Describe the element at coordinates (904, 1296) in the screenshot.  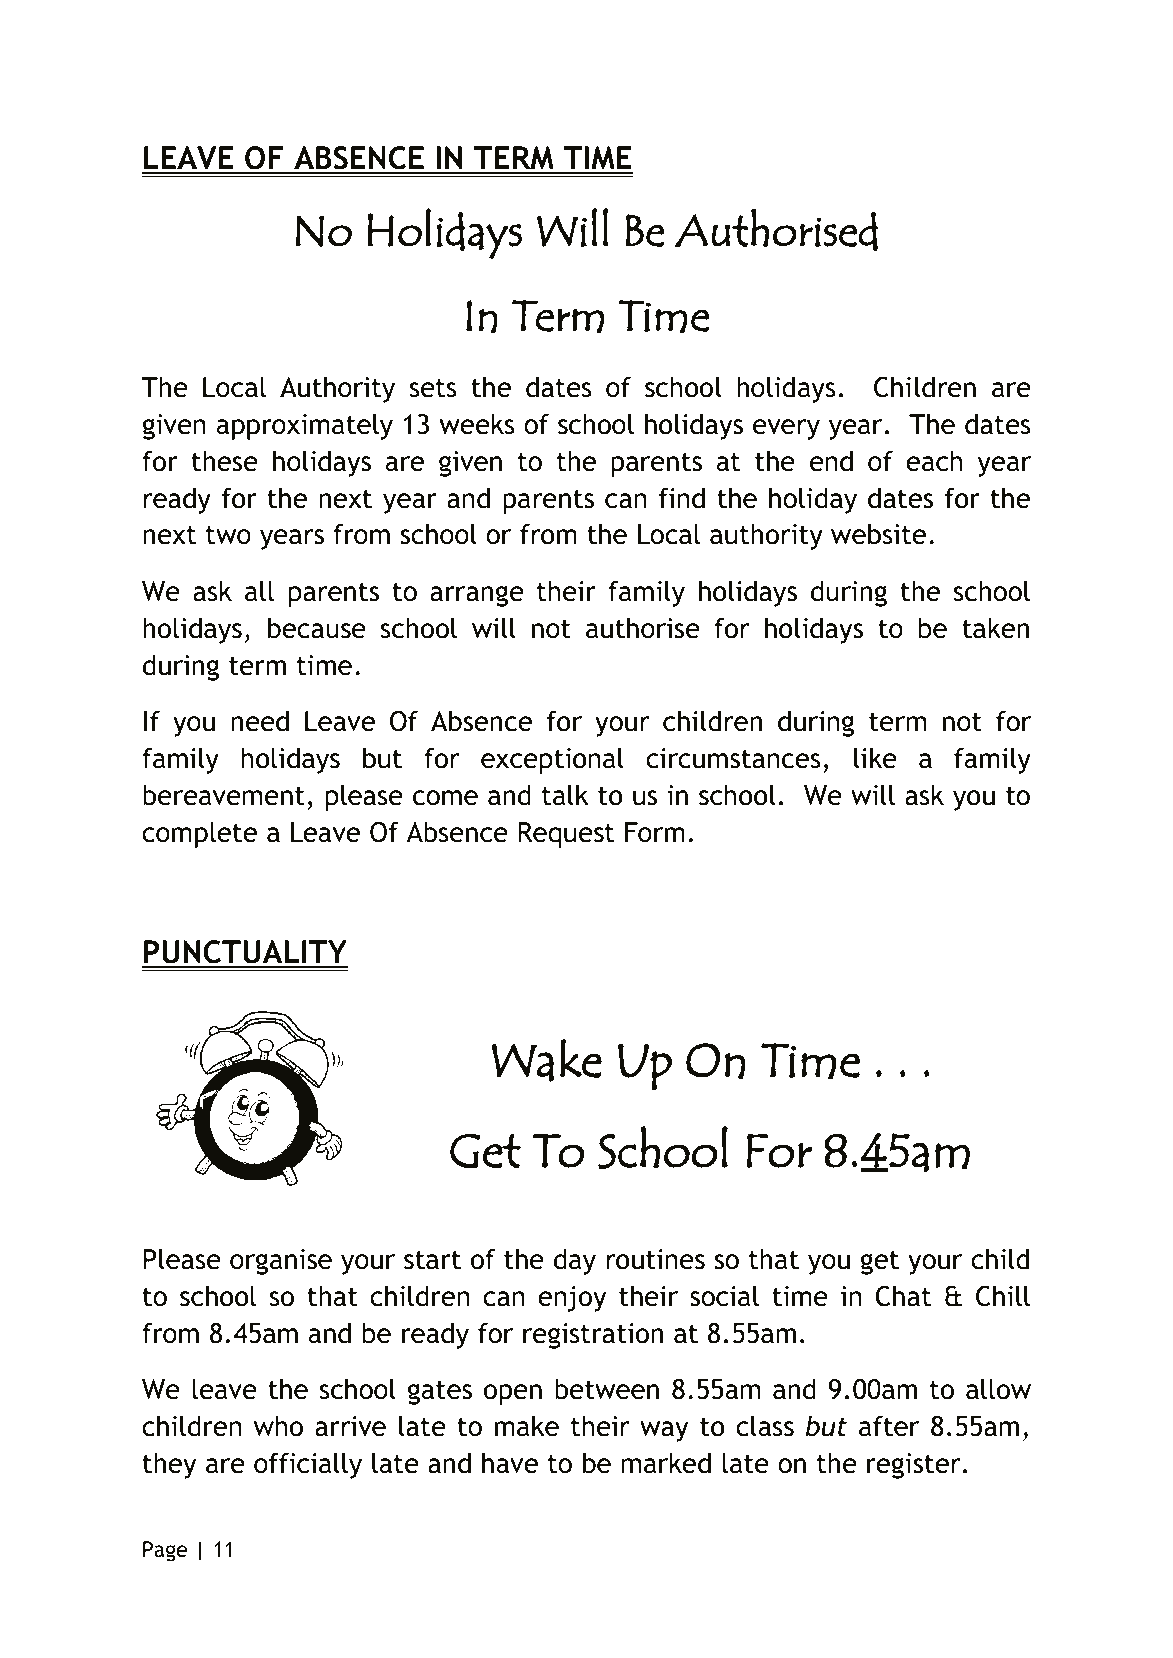
I see `Chat` at that location.
